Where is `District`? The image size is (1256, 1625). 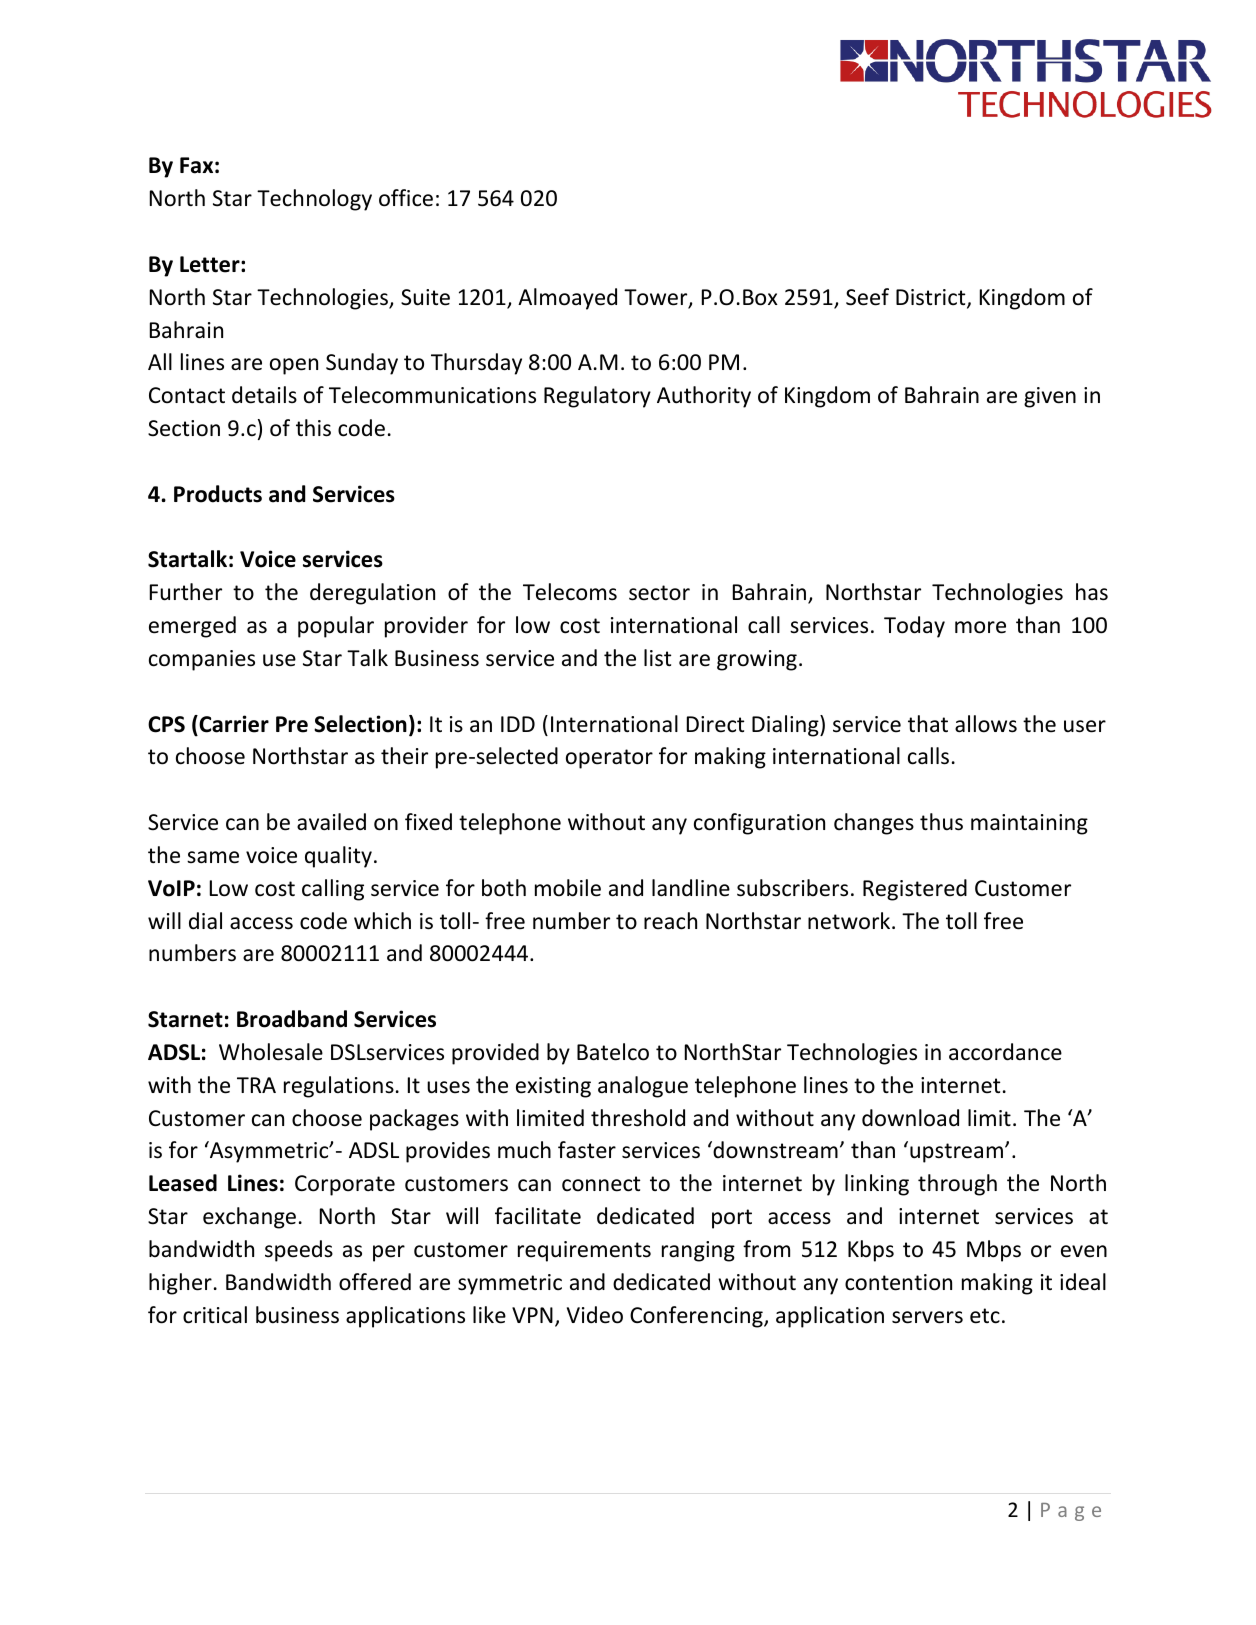
District is located at coordinates (932, 298).
